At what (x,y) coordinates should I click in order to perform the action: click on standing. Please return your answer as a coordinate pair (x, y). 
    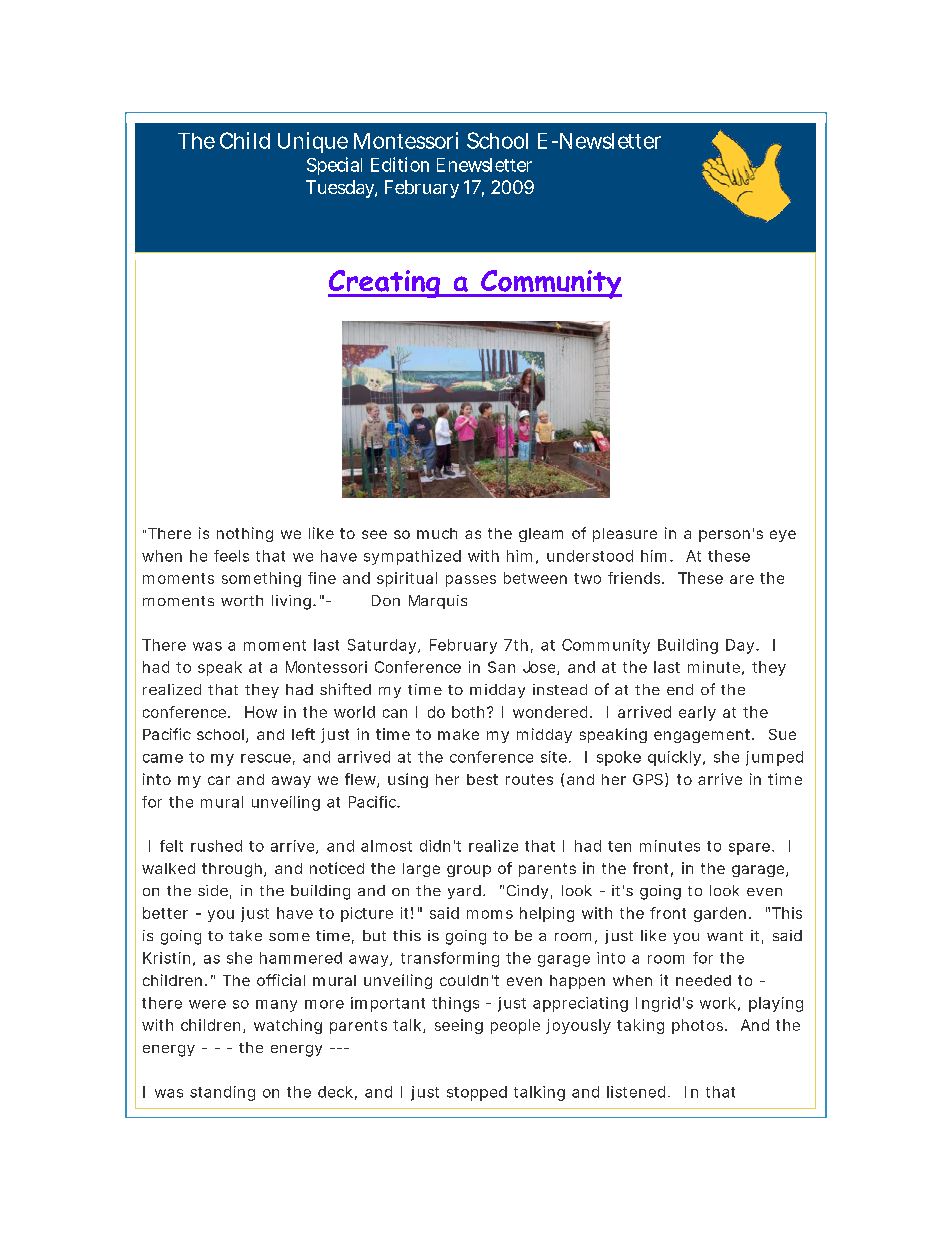
    Looking at the image, I should click on (222, 1093).
